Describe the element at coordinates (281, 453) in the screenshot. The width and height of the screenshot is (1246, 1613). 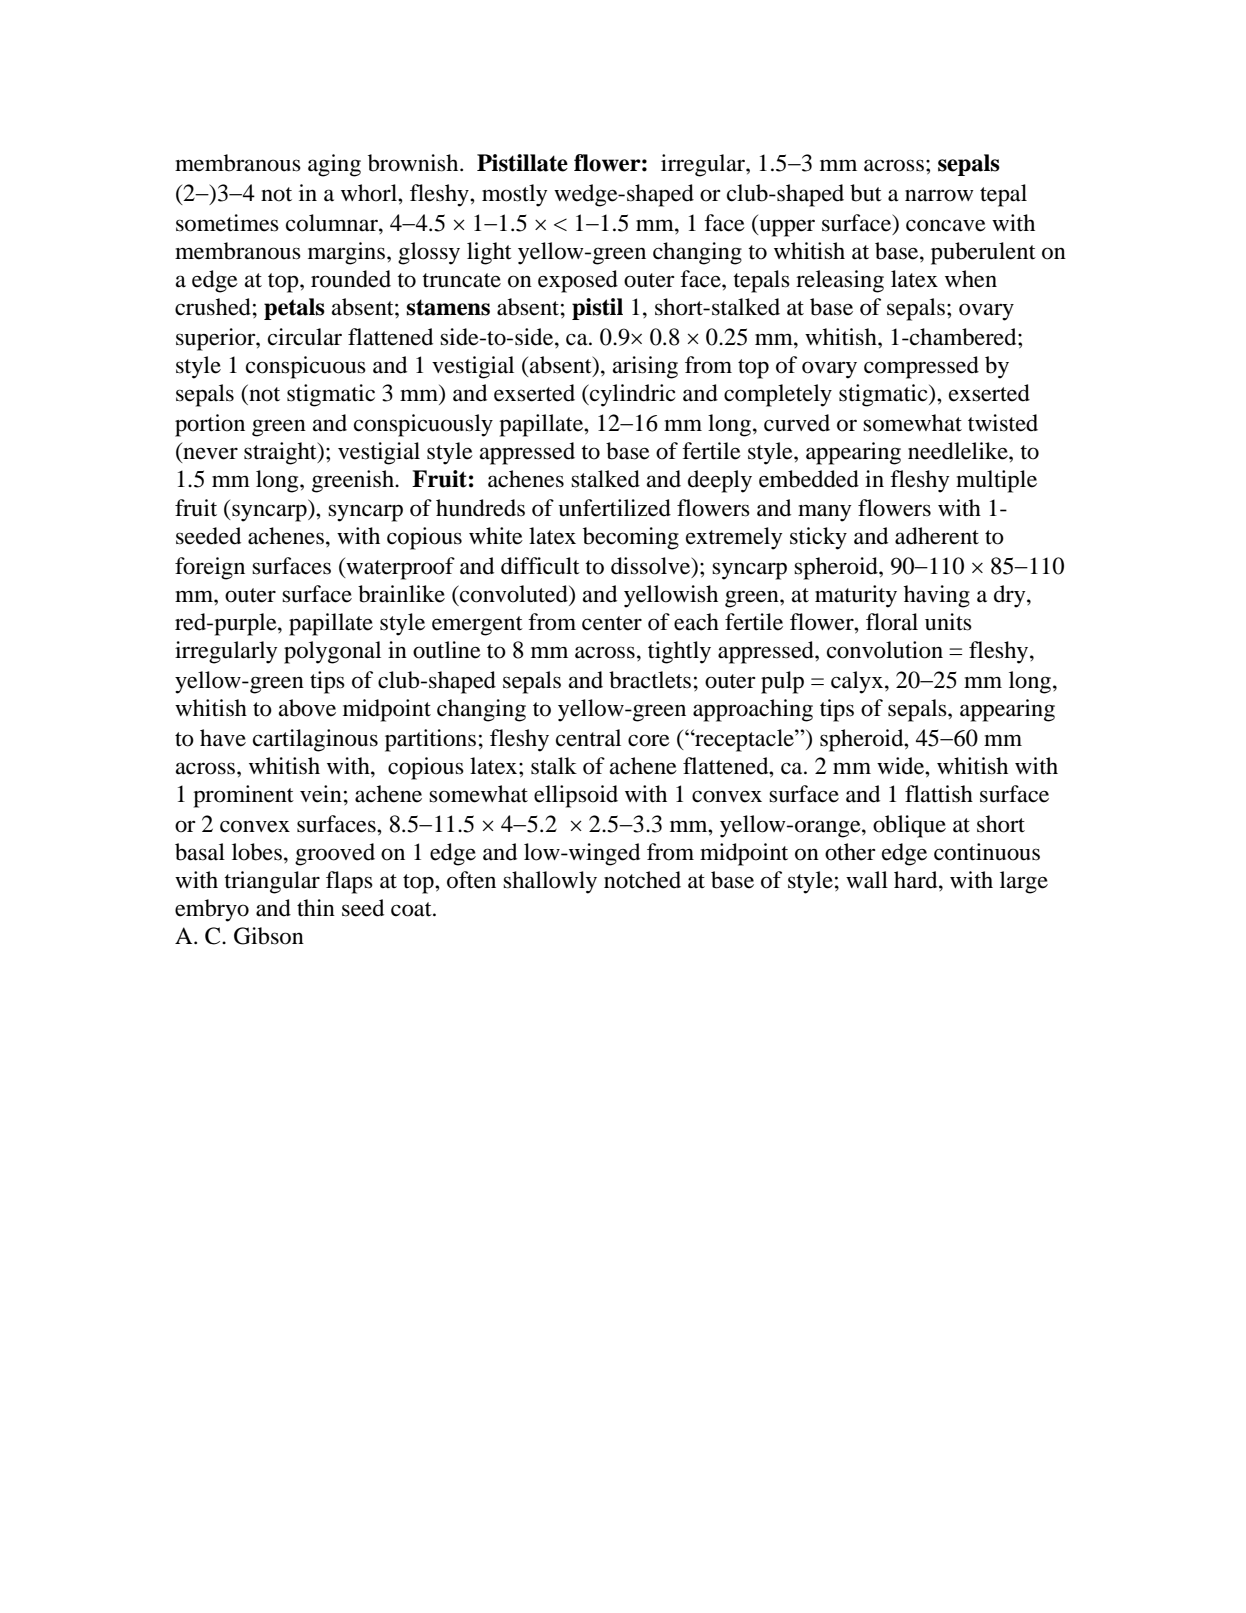
I see `straight` at that location.
